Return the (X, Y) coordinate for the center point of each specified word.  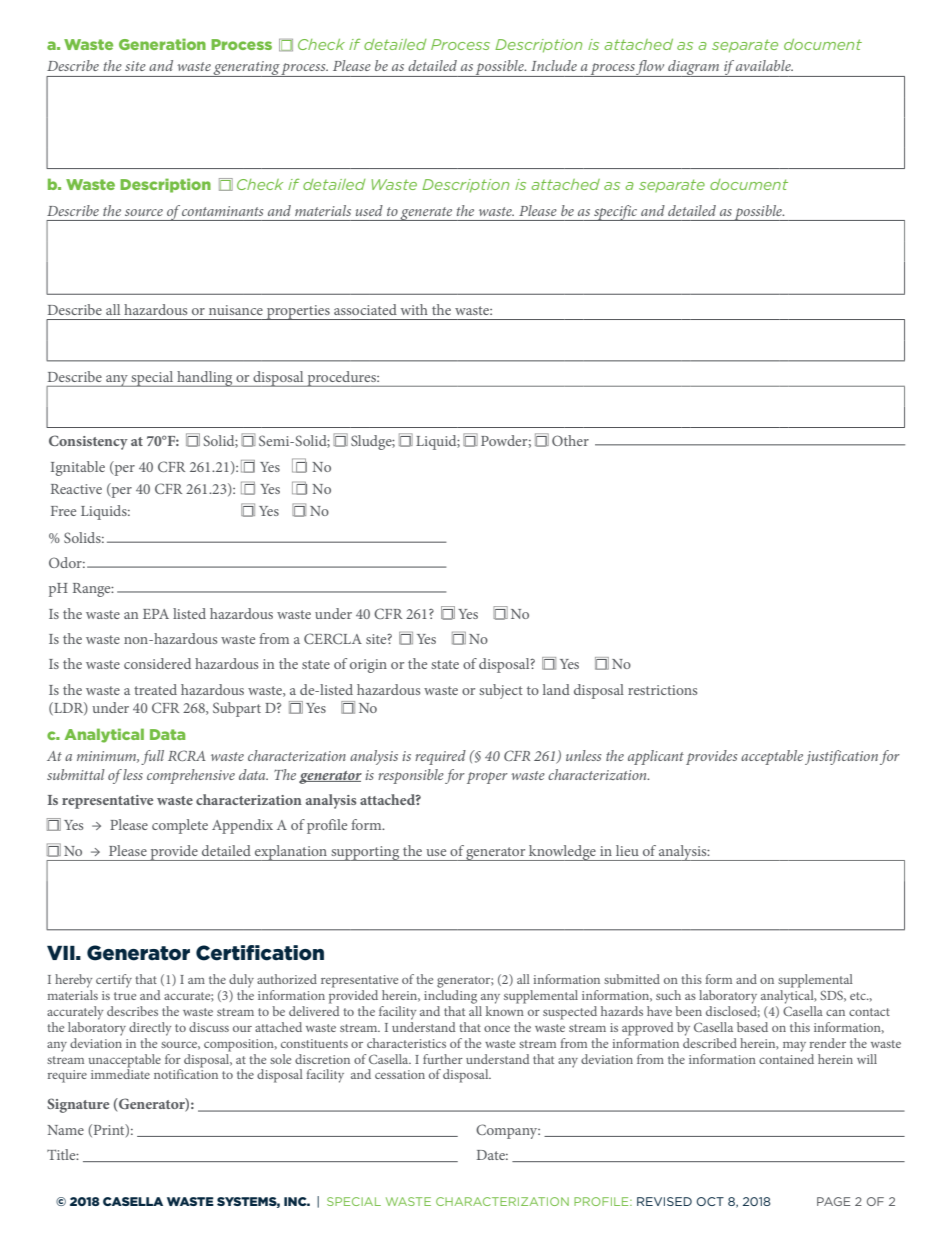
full (152, 757)
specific (616, 213)
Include (554, 65)
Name (65, 1130)
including (450, 997)
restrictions (662, 690)
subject (501, 691)
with (414, 309)
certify (114, 981)
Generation (162, 44)
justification (841, 757)
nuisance (236, 310)
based (752, 1027)
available (764, 65)
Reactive (76, 489)
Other (570, 440)
